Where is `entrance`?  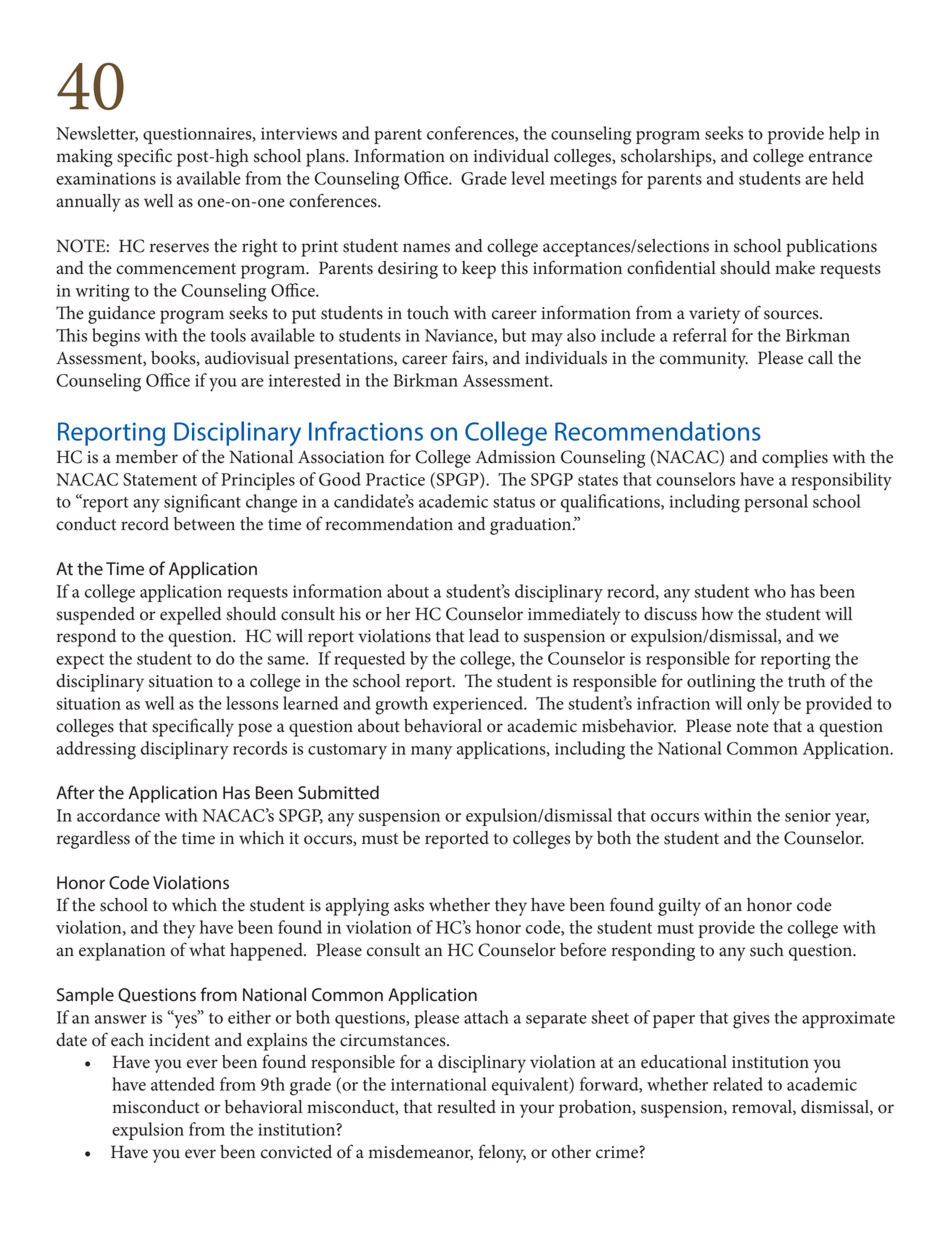
entrance is located at coordinates (840, 157).
